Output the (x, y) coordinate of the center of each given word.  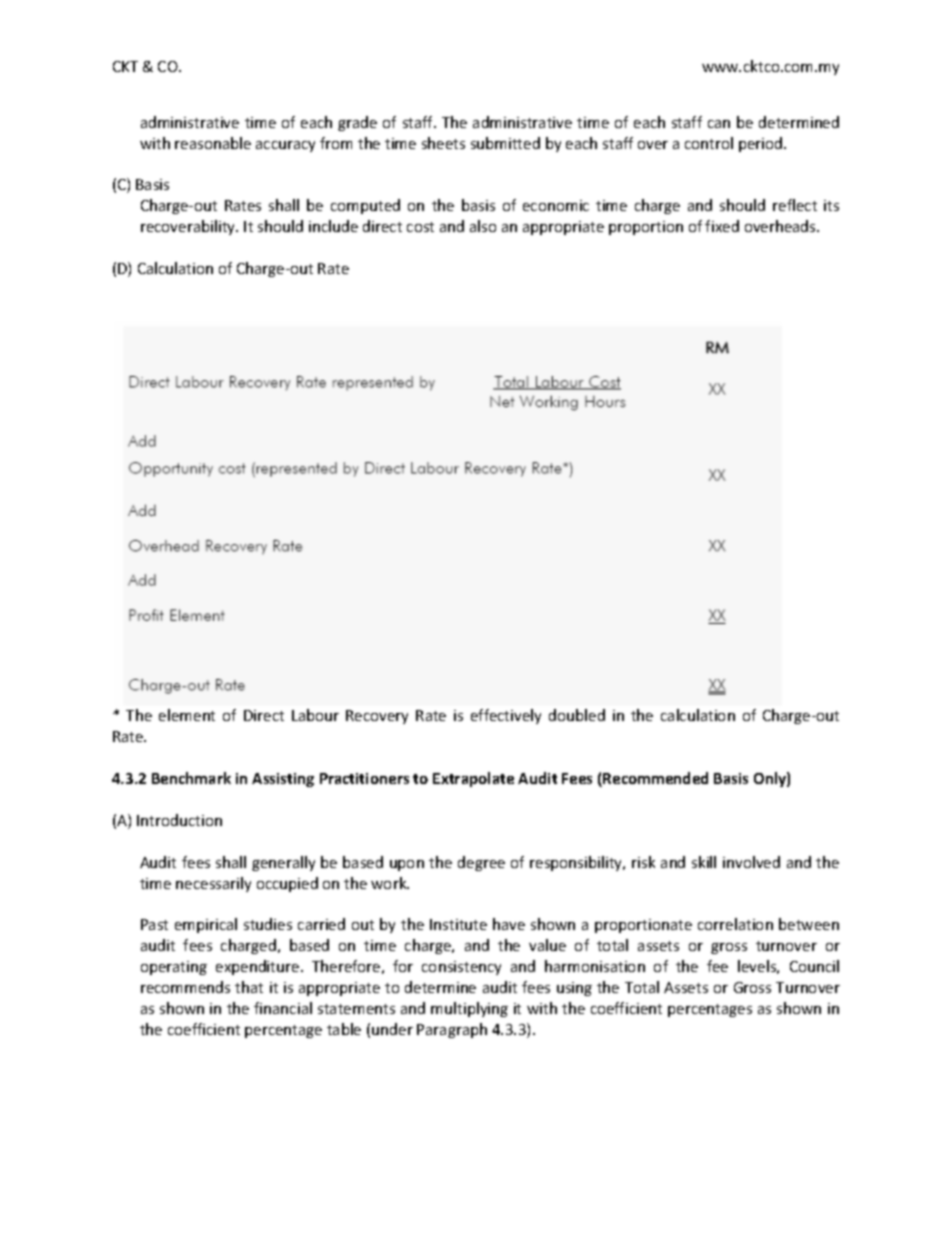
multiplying (469, 1009)
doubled (577, 715)
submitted (505, 143)
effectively (506, 716)
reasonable (213, 143)
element (187, 715)
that (249, 987)
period (762, 144)
